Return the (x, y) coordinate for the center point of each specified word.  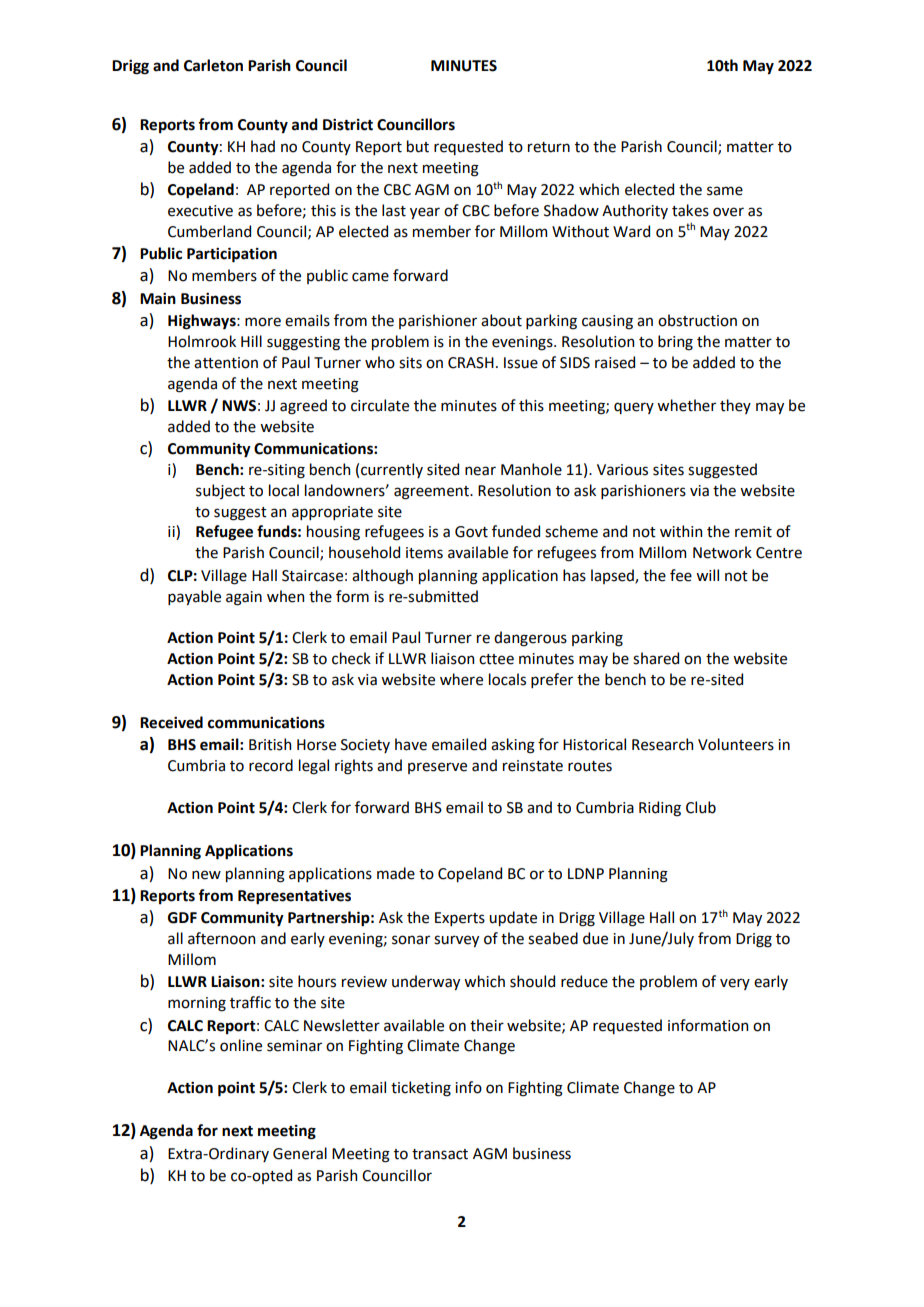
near (480, 471)
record (271, 765)
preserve (437, 768)
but (418, 146)
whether (686, 405)
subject (220, 491)
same (725, 191)
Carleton (213, 65)
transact (440, 1154)
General (300, 1153)
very (735, 984)
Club (701, 807)
